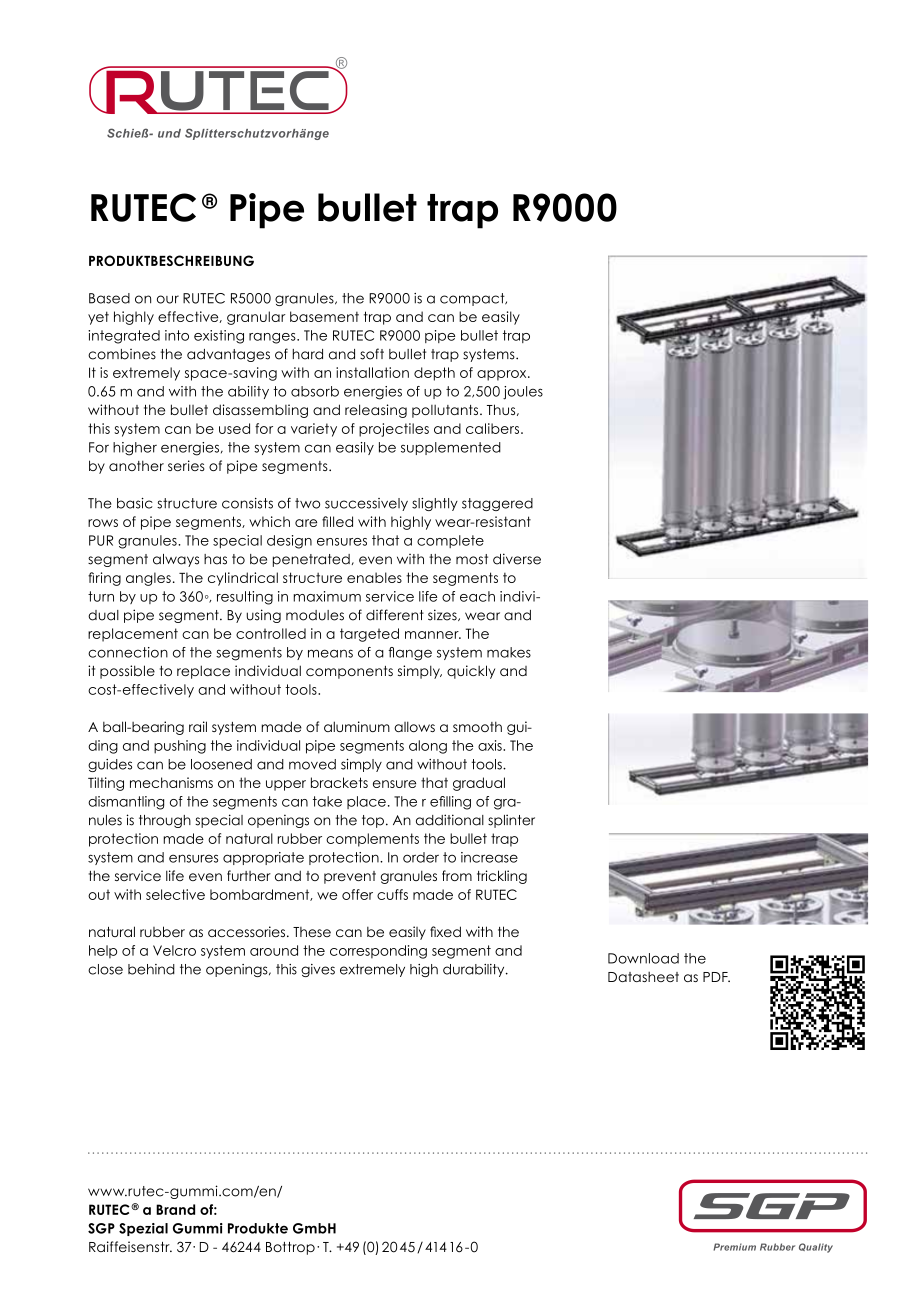 The image size is (924, 1308). I want to click on joules, so click(523, 393).
